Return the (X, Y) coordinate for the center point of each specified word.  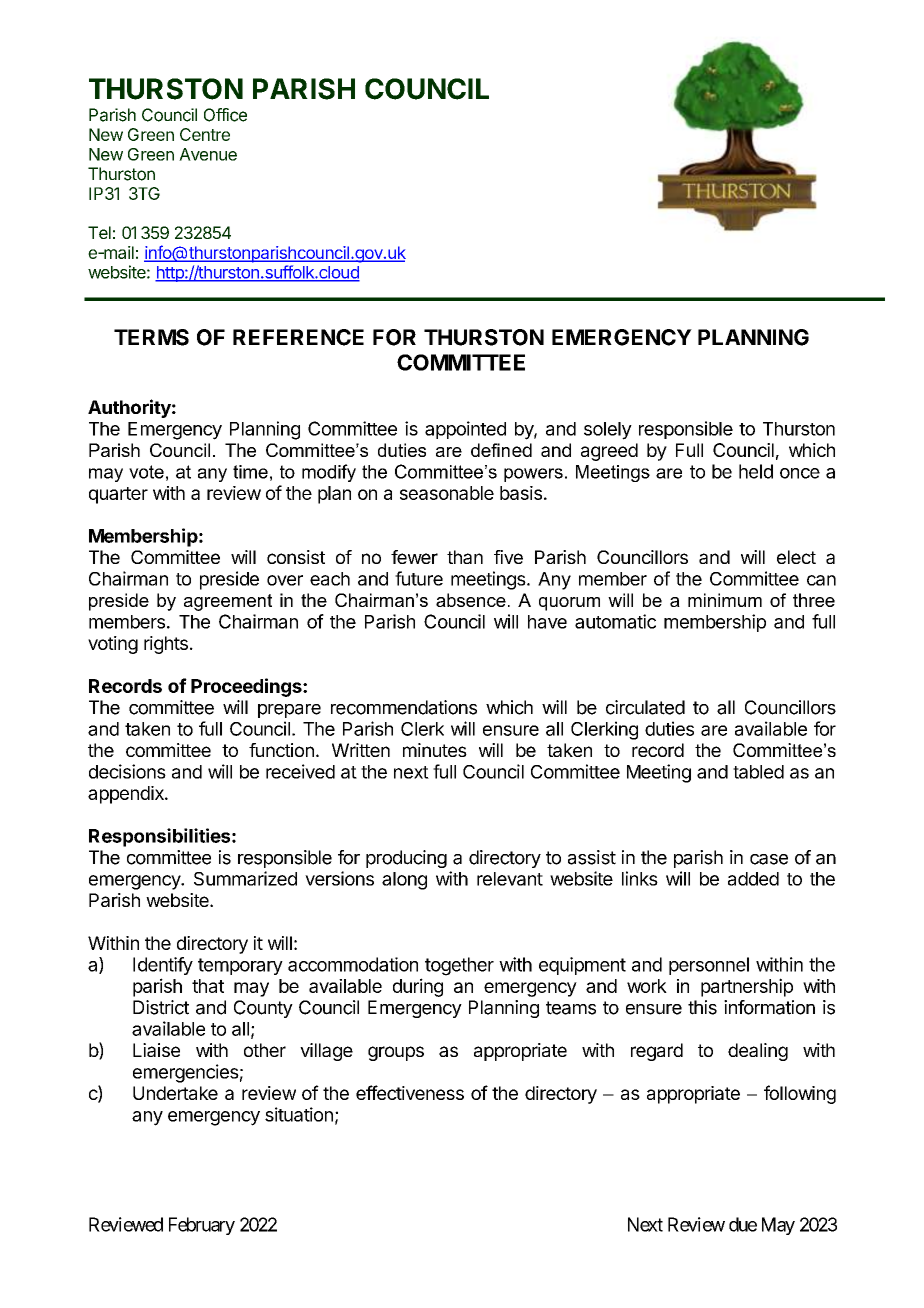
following (800, 1094)
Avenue (208, 154)
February (202, 1226)
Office (225, 115)
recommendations (404, 707)
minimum (725, 600)
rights (166, 645)
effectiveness (410, 1092)
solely (608, 431)
